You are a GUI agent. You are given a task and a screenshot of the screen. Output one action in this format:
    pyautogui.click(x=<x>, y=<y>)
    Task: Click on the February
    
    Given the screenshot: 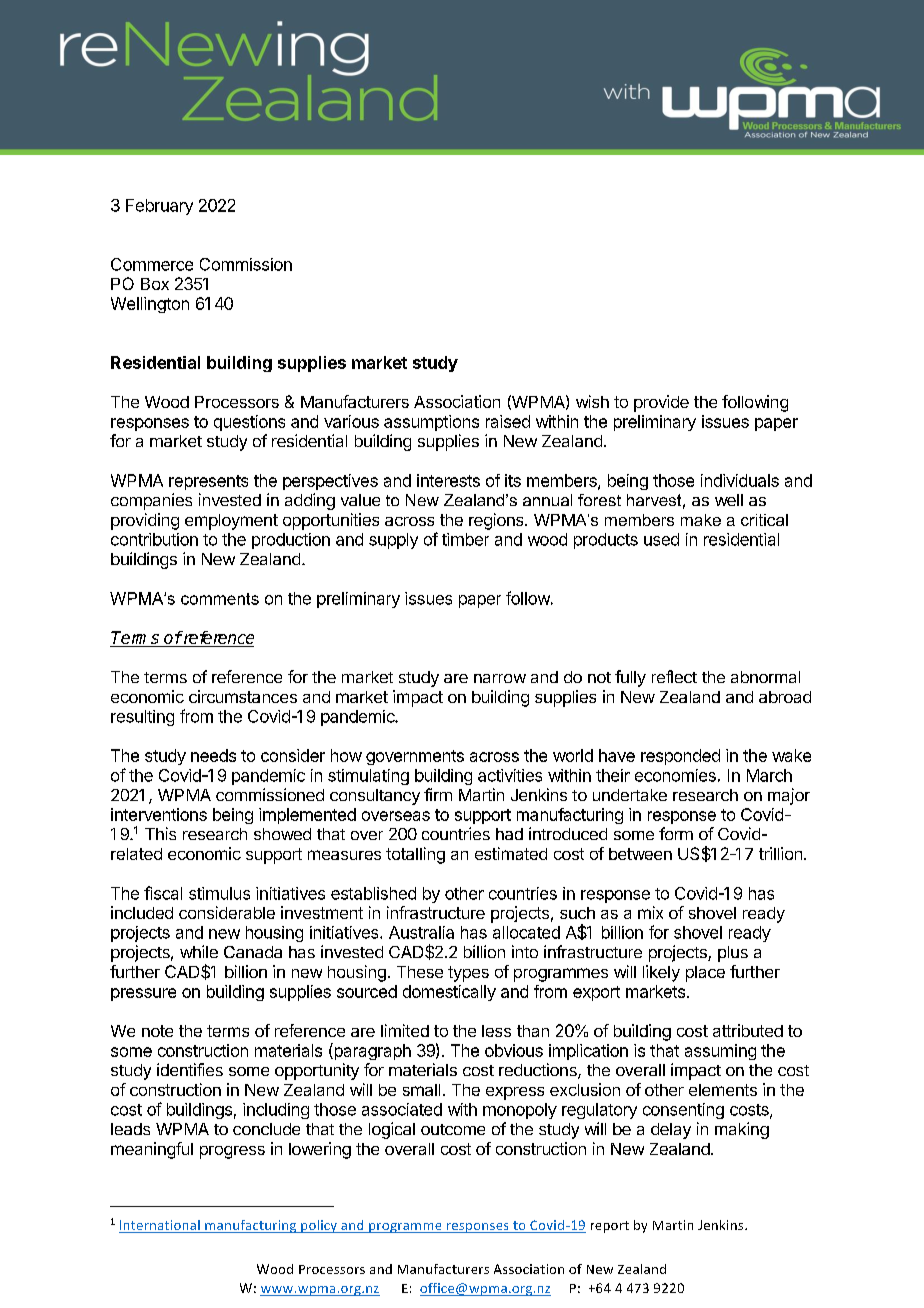 What is the action you would take?
    pyautogui.click(x=159, y=207)
